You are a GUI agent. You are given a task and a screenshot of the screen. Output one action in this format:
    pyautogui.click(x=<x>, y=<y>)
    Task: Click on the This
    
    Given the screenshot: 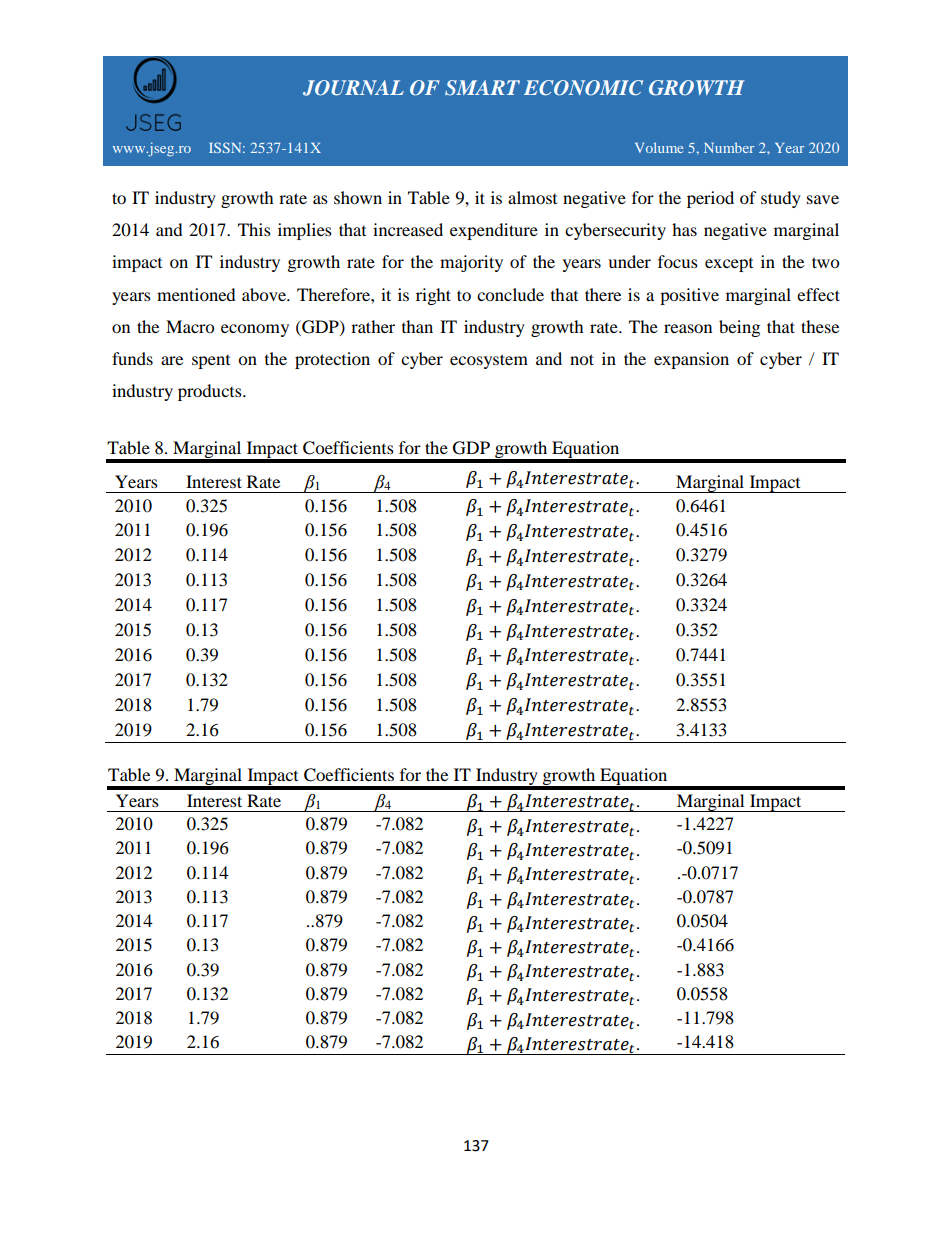 What is the action you would take?
    pyautogui.click(x=254, y=229)
